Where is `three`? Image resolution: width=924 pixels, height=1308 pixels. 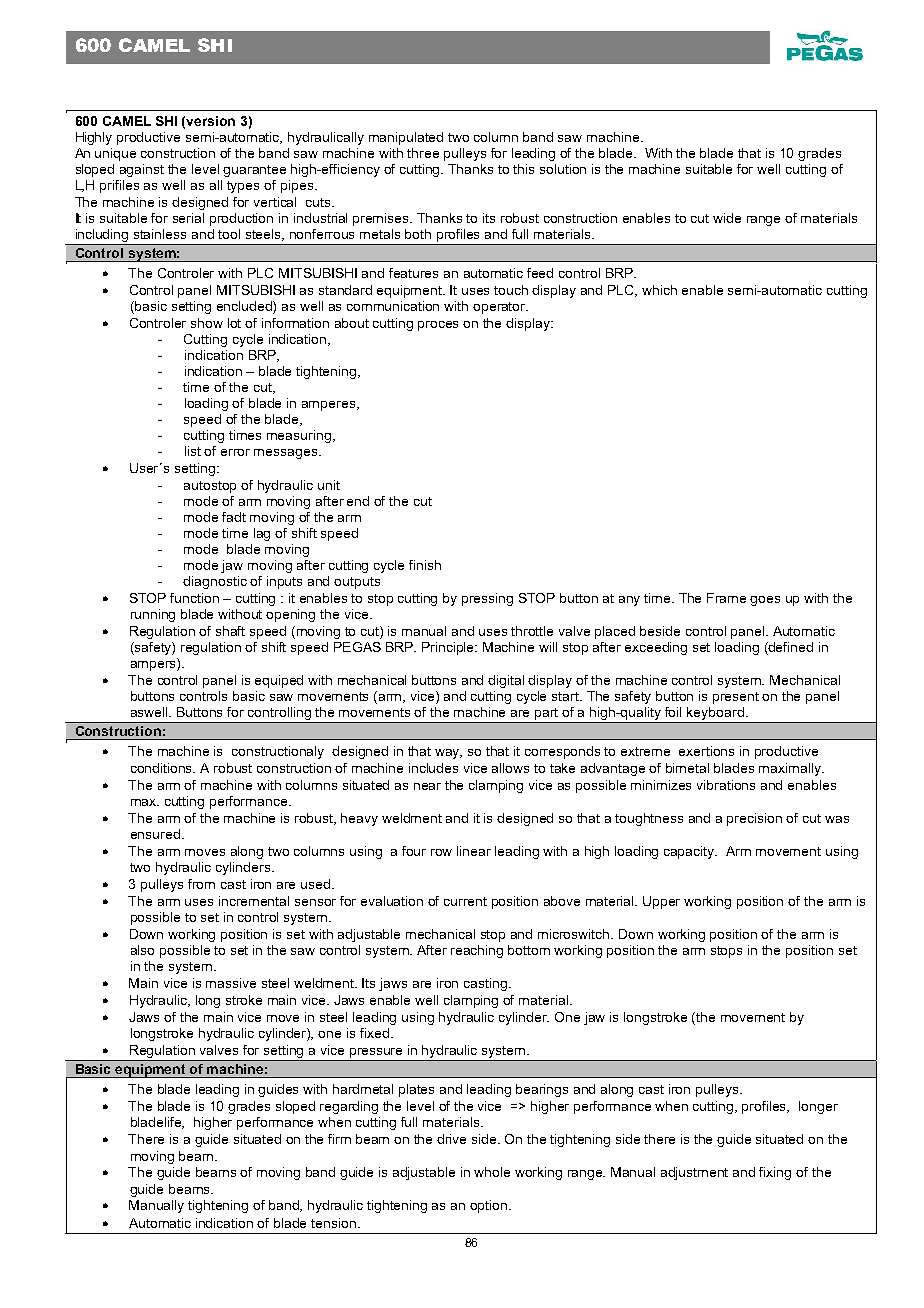 three is located at coordinates (423, 153).
